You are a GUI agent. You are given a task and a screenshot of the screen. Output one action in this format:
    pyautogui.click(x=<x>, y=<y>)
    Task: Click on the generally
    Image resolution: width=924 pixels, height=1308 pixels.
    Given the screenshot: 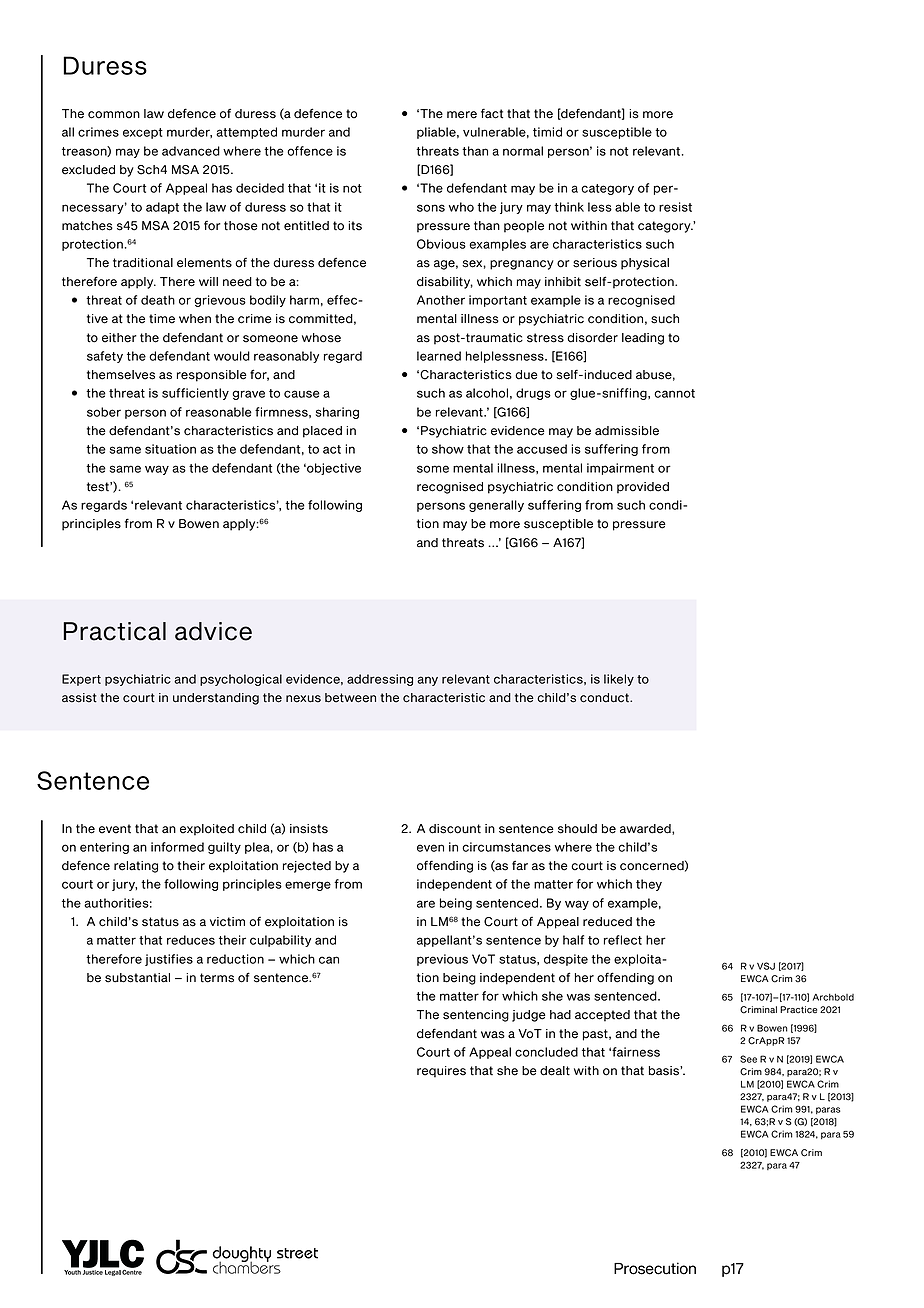 What is the action you would take?
    pyautogui.click(x=496, y=506)
